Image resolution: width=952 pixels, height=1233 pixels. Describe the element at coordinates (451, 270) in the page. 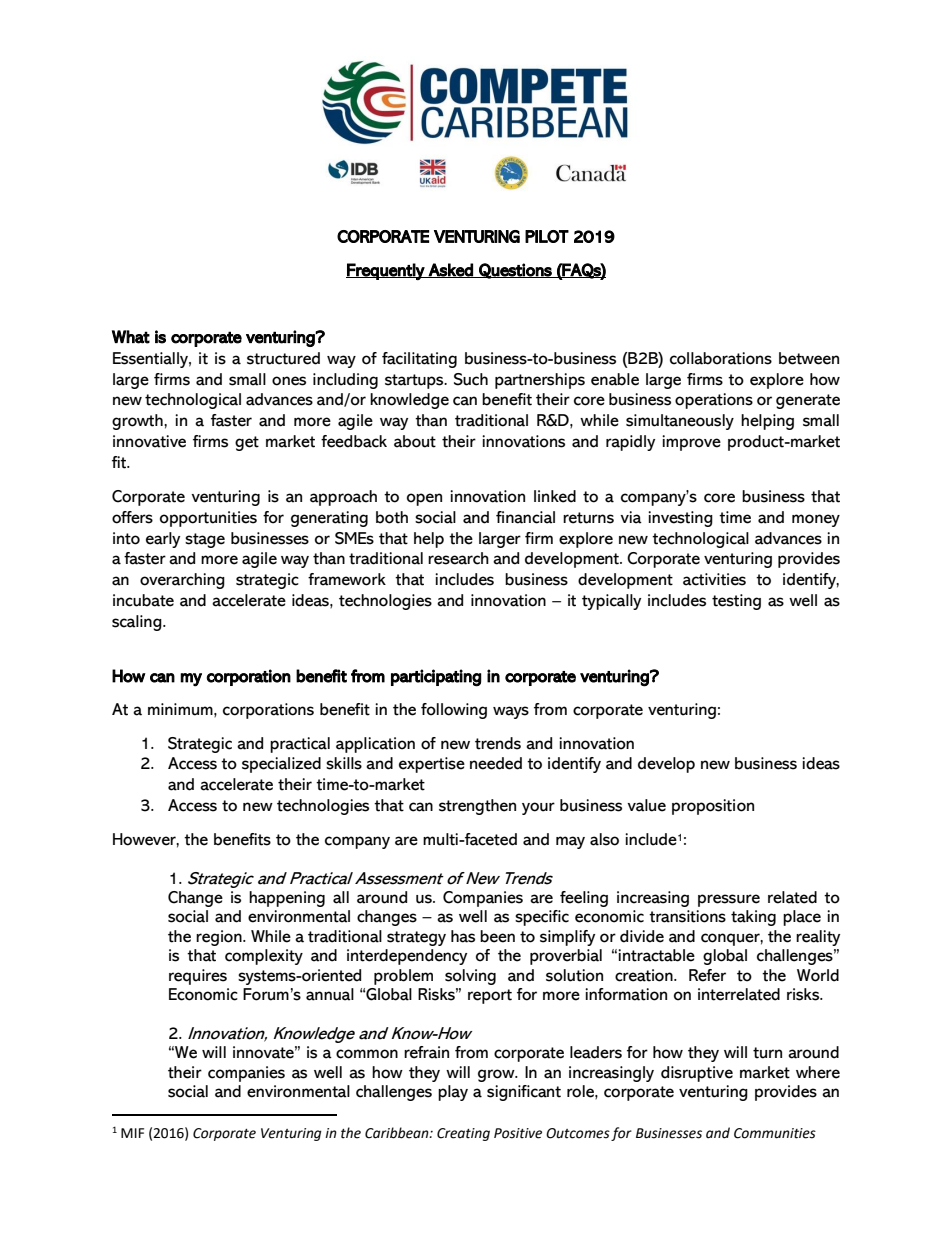

I see `Asked` at that location.
